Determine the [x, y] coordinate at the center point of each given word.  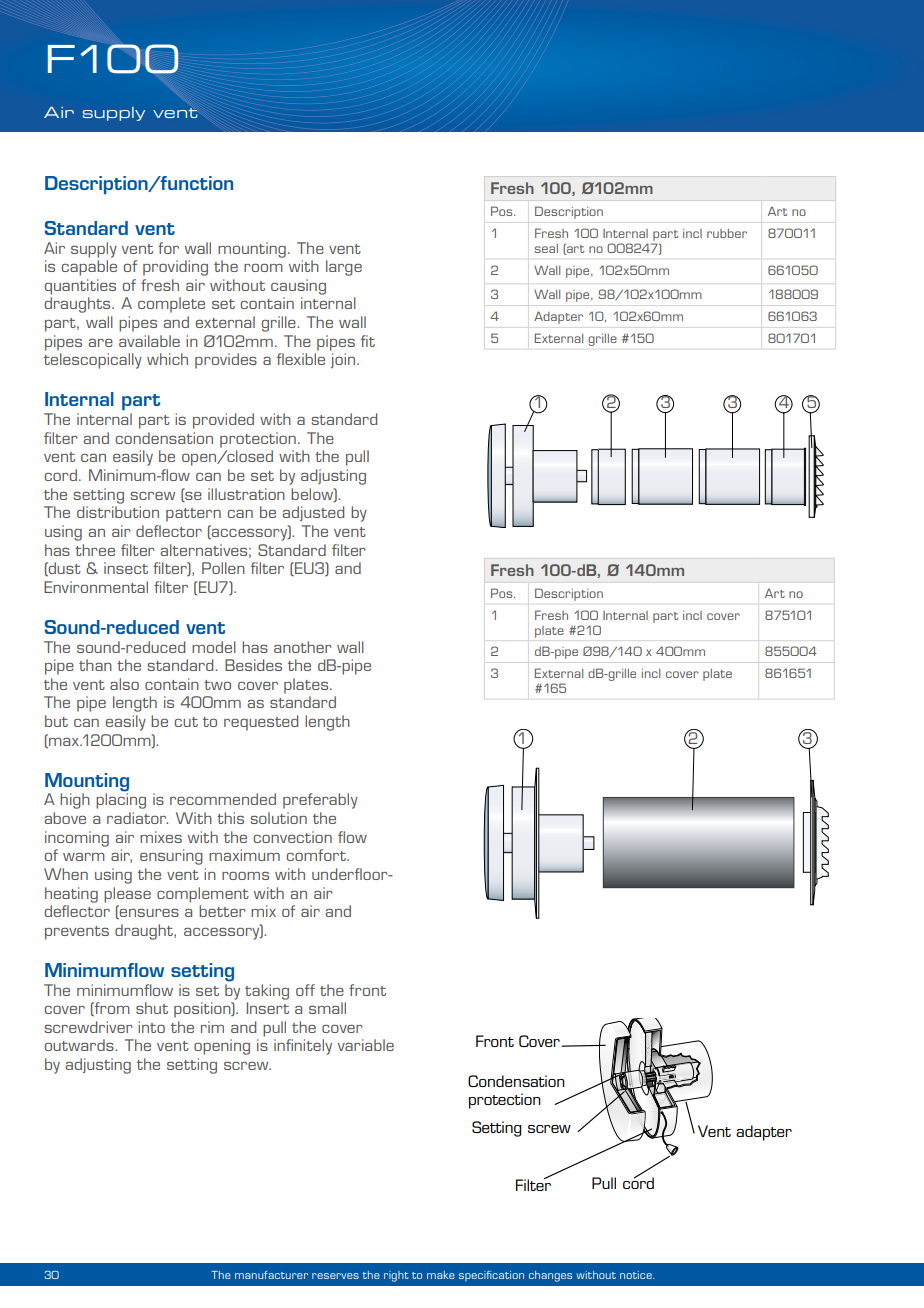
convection [292, 837]
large [344, 268]
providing [175, 268]
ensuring [171, 857]
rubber [727, 233]
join [343, 360]
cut [186, 722]
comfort [317, 855]
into [151, 1027]
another [303, 647]
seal [546, 248]
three [95, 550]
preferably [320, 801]
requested [261, 723]
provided [223, 421]
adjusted [313, 513]
